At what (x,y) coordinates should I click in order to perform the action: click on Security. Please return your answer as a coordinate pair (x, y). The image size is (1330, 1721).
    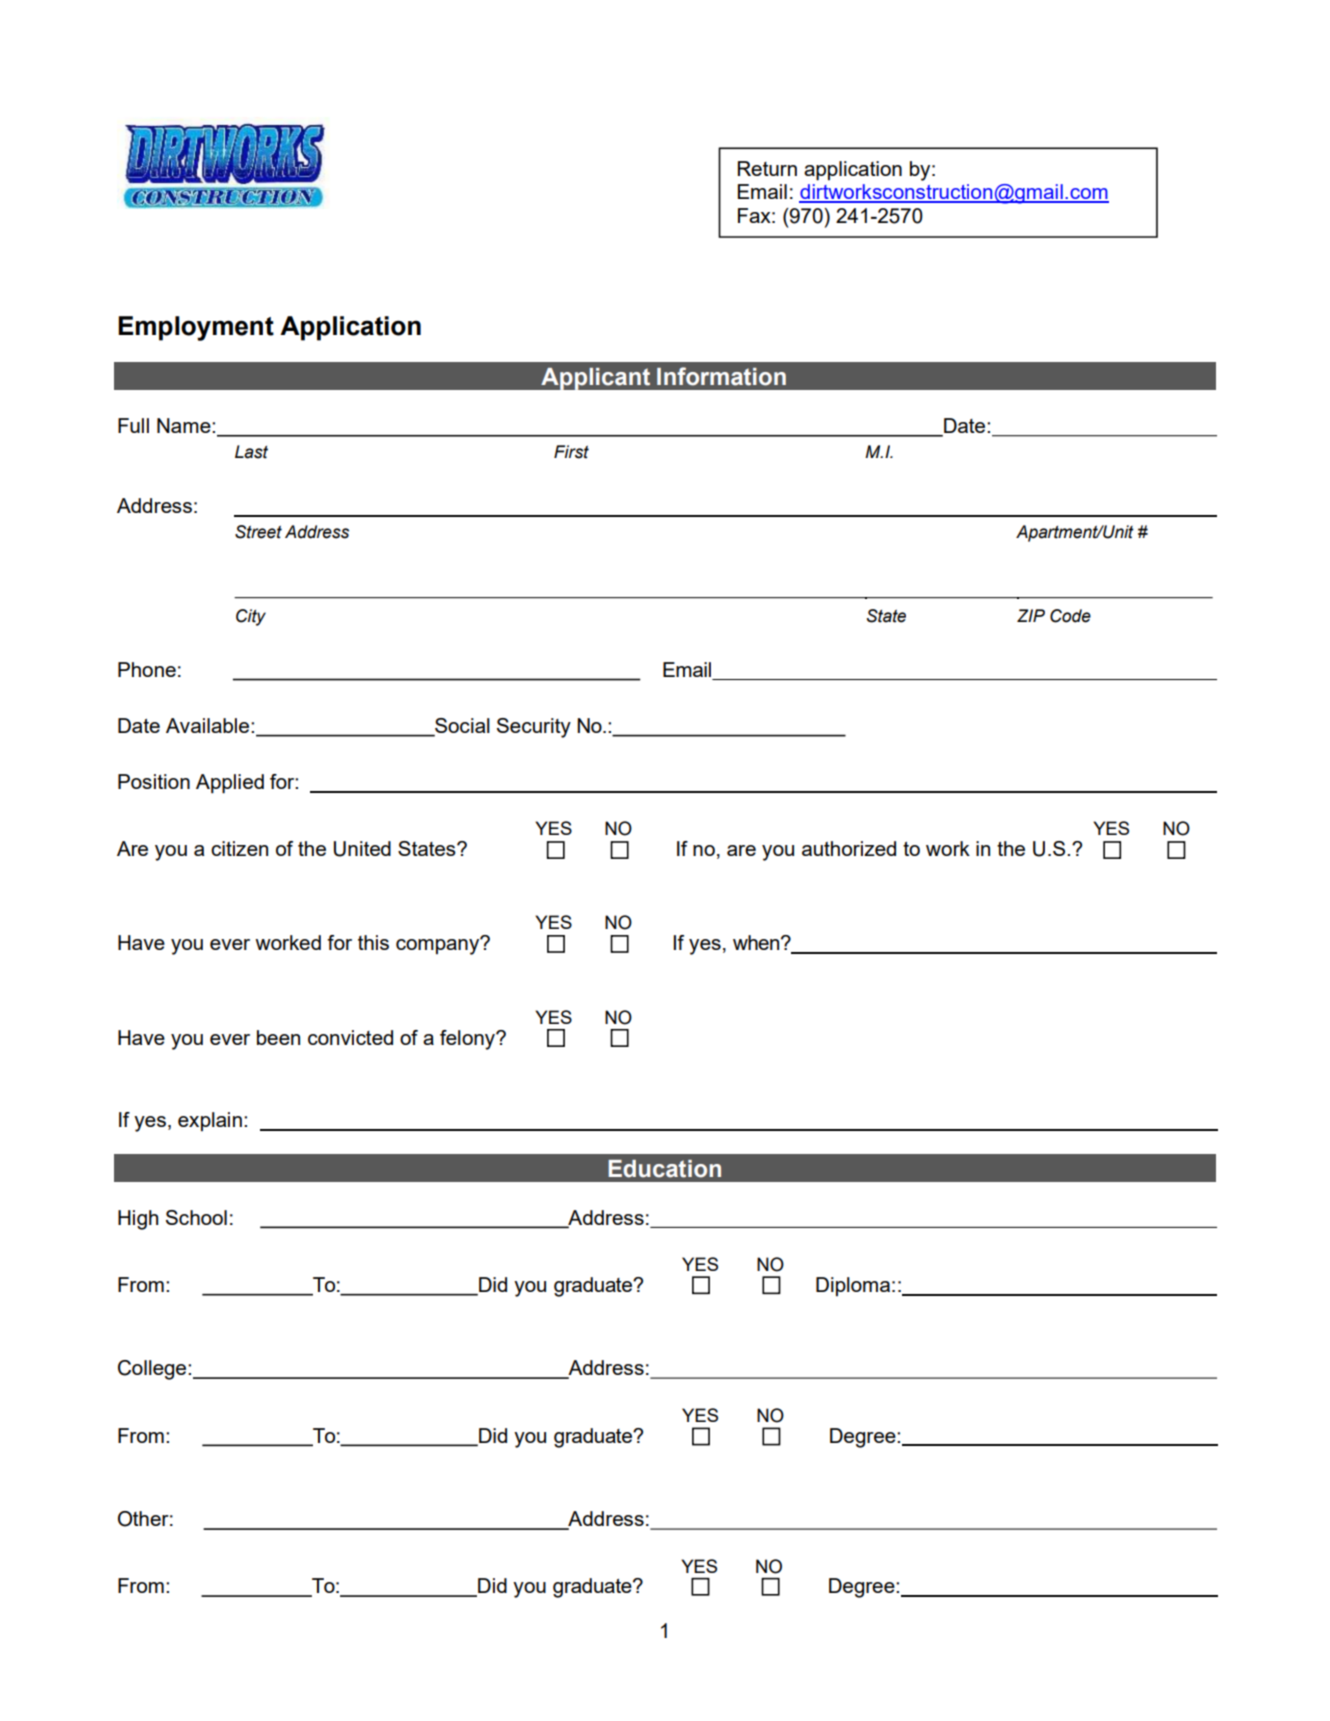
    Looking at the image, I should click on (534, 728).
